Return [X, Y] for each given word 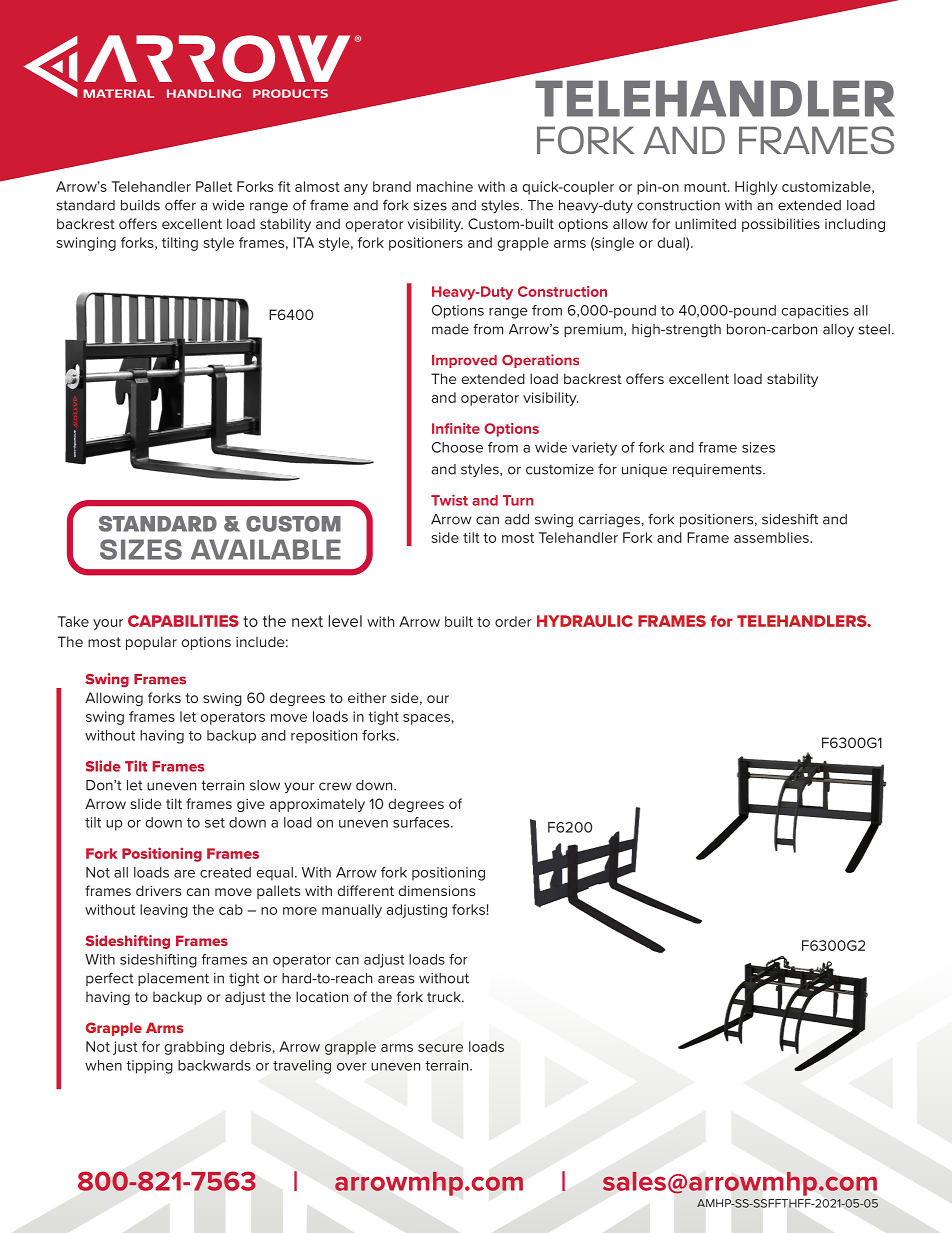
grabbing [194, 1048]
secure [440, 1048]
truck [445, 996]
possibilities [781, 225]
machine [445, 186]
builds [140, 205]
